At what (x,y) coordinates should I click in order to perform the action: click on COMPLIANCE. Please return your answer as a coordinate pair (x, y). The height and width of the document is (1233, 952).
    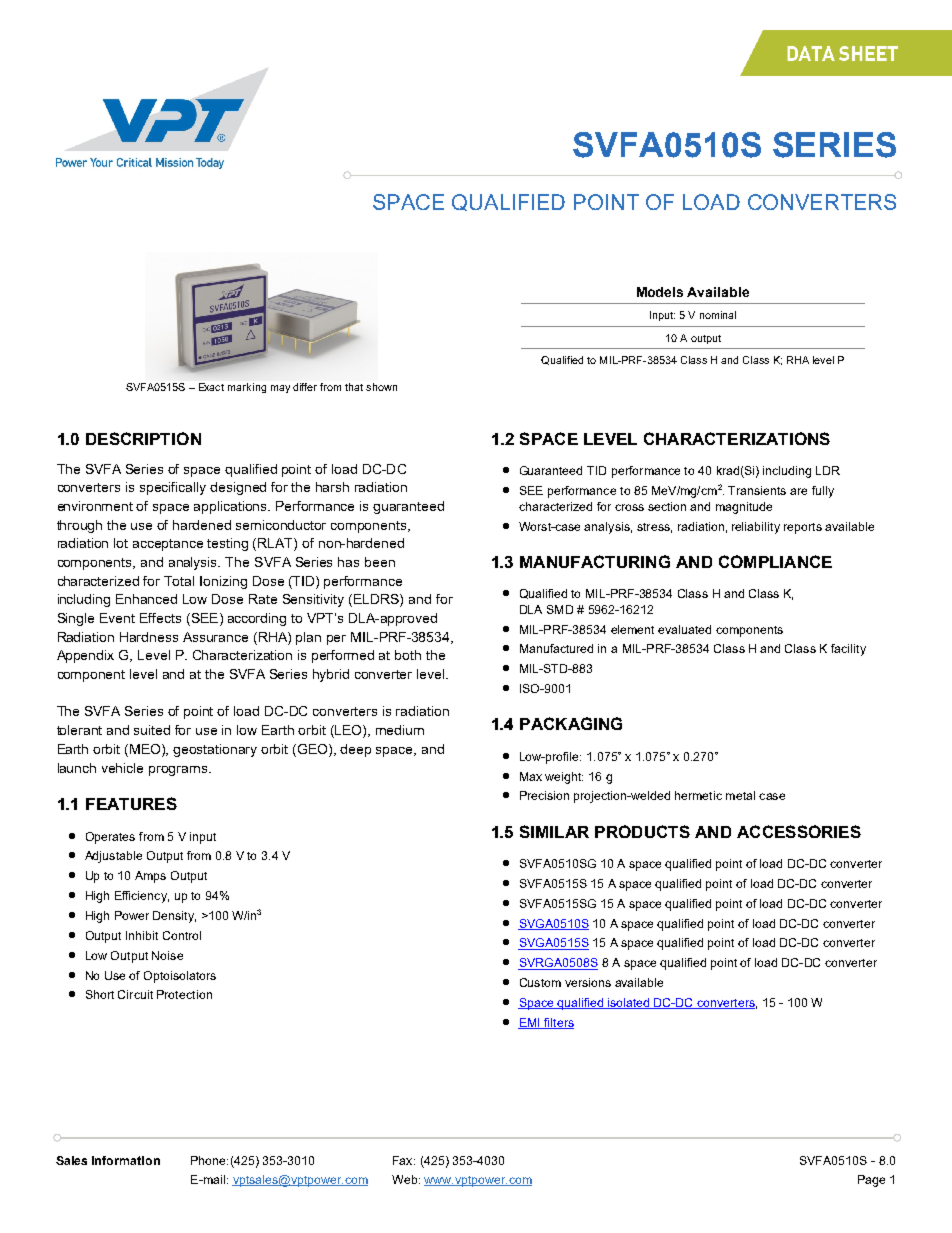
    Looking at the image, I should click on (775, 561).
